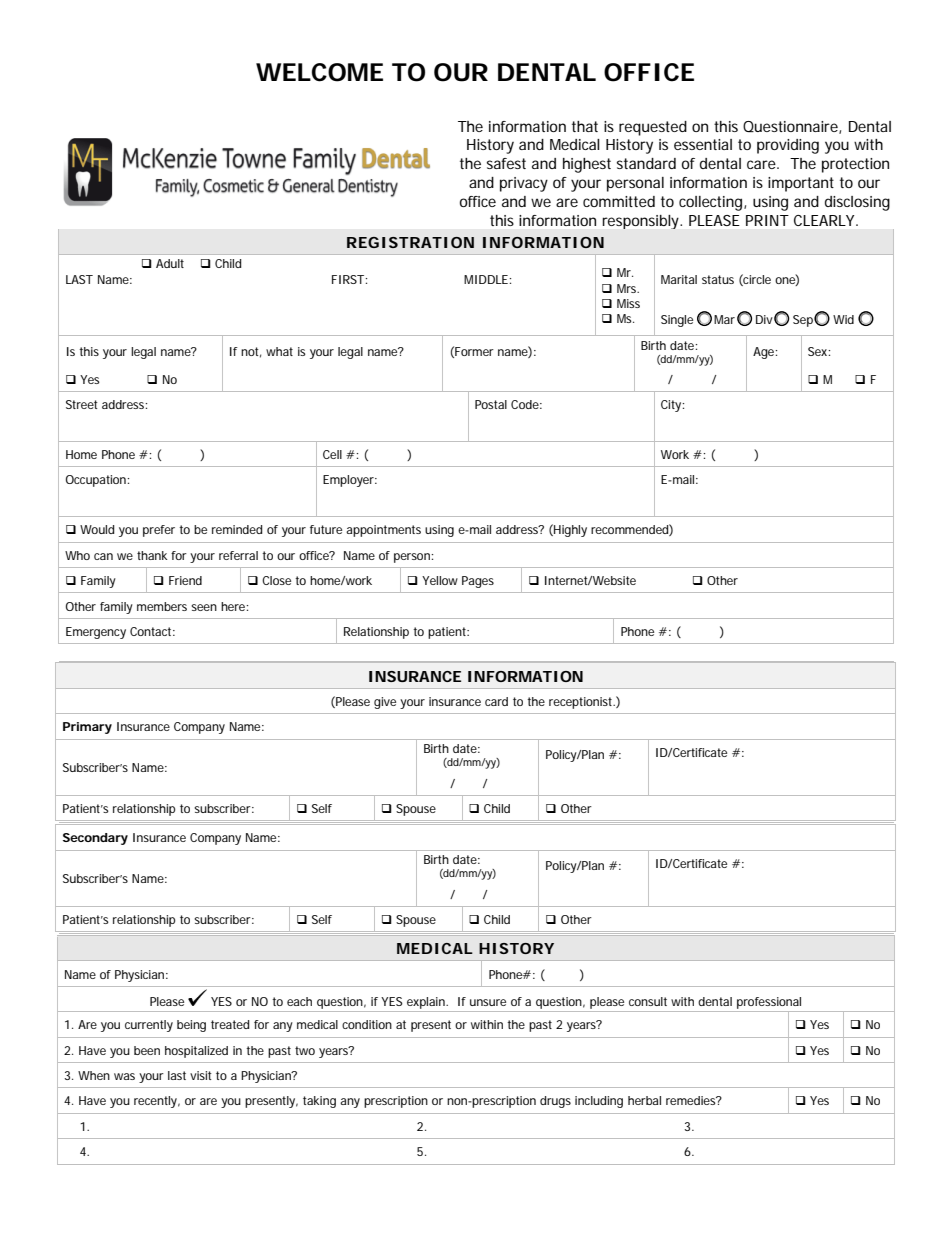 The height and width of the image is (1233, 952). What do you see at coordinates (496, 701) in the image?
I see `card` at bounding box center [496, 701].
